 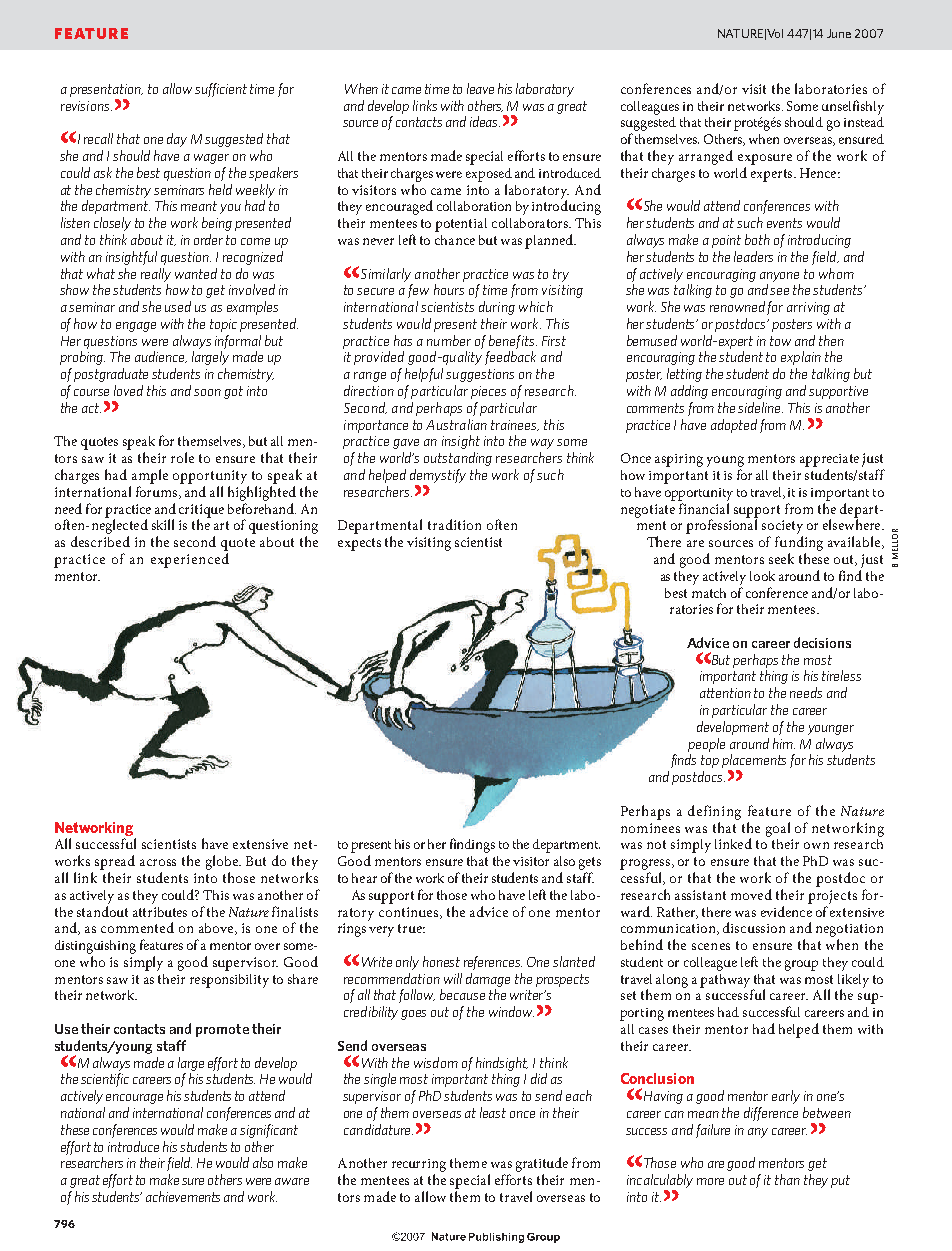 I want to click on June, so click(x=839, y=33).
